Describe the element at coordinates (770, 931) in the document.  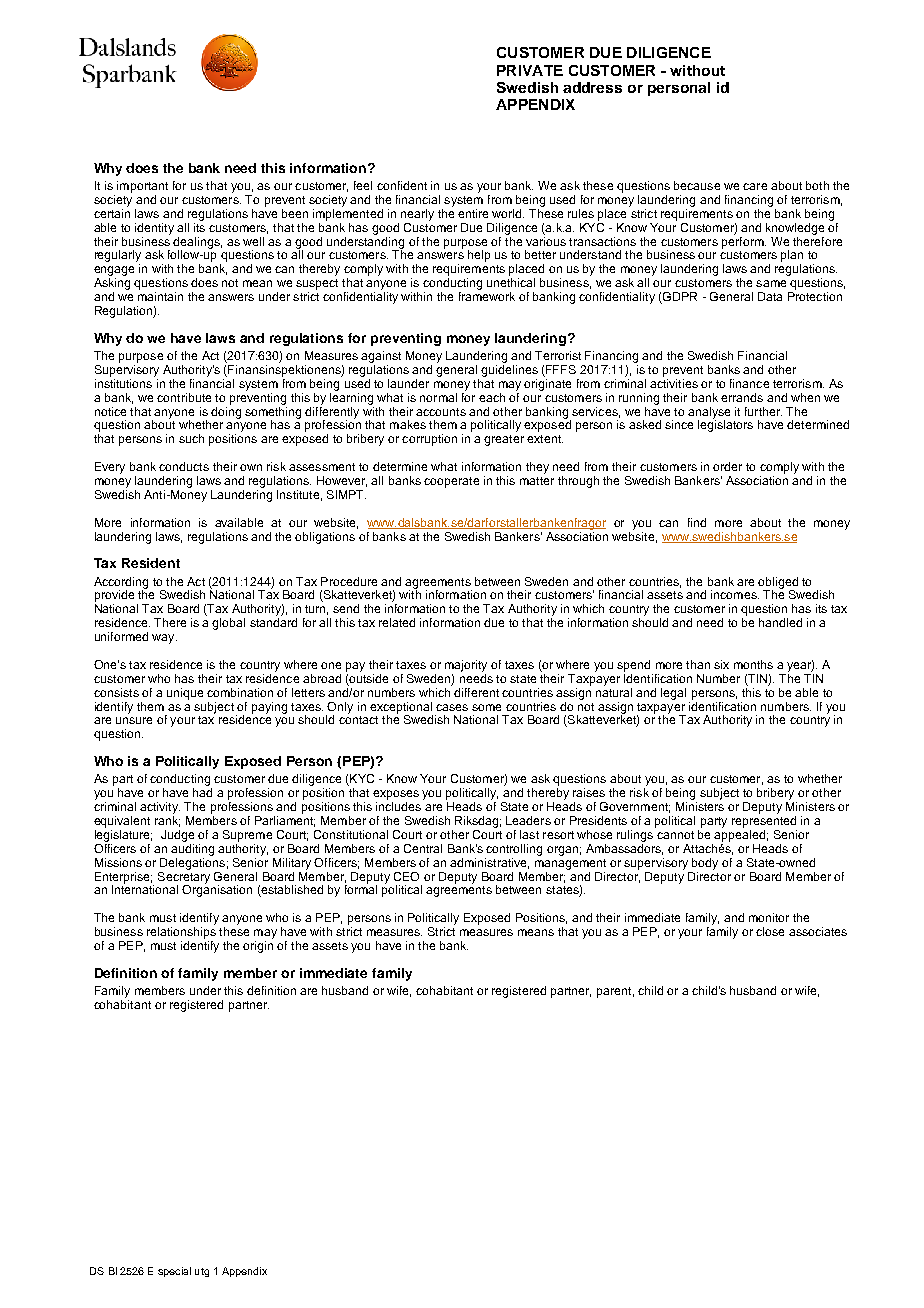
I see `close` at that location.
